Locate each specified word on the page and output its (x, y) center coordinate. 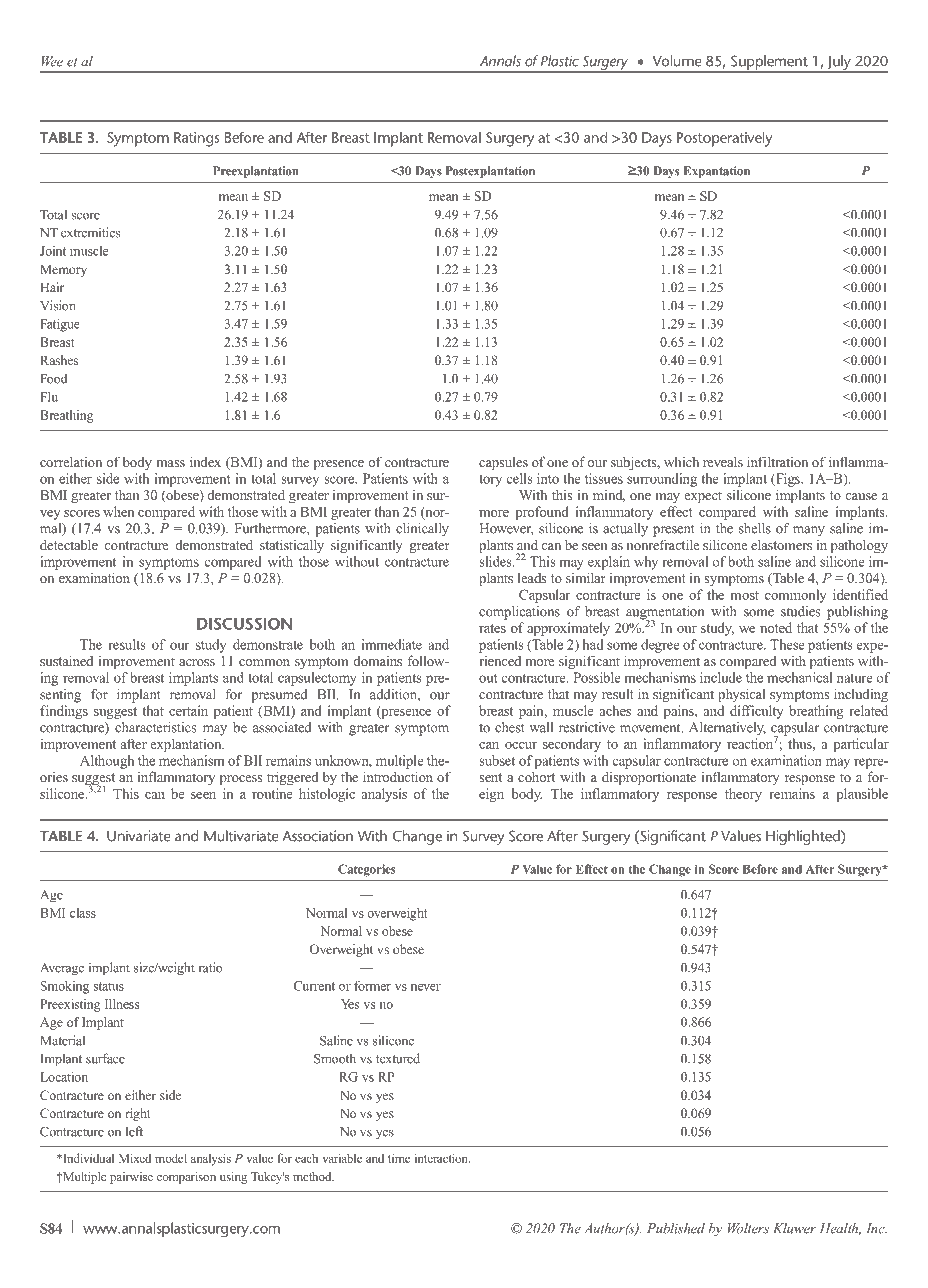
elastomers (781, 544)
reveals (723, 462)
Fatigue (60, 325)
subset (497, 760)
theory (743, 795)
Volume (677, 61)
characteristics (156, 727)
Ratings (196, 139)
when (118, 511)
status (108, 986)
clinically (422, 530)
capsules (503, 463)
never (426, 987)
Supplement (769, 64)
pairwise (131, 1178)
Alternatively (727, 729)
